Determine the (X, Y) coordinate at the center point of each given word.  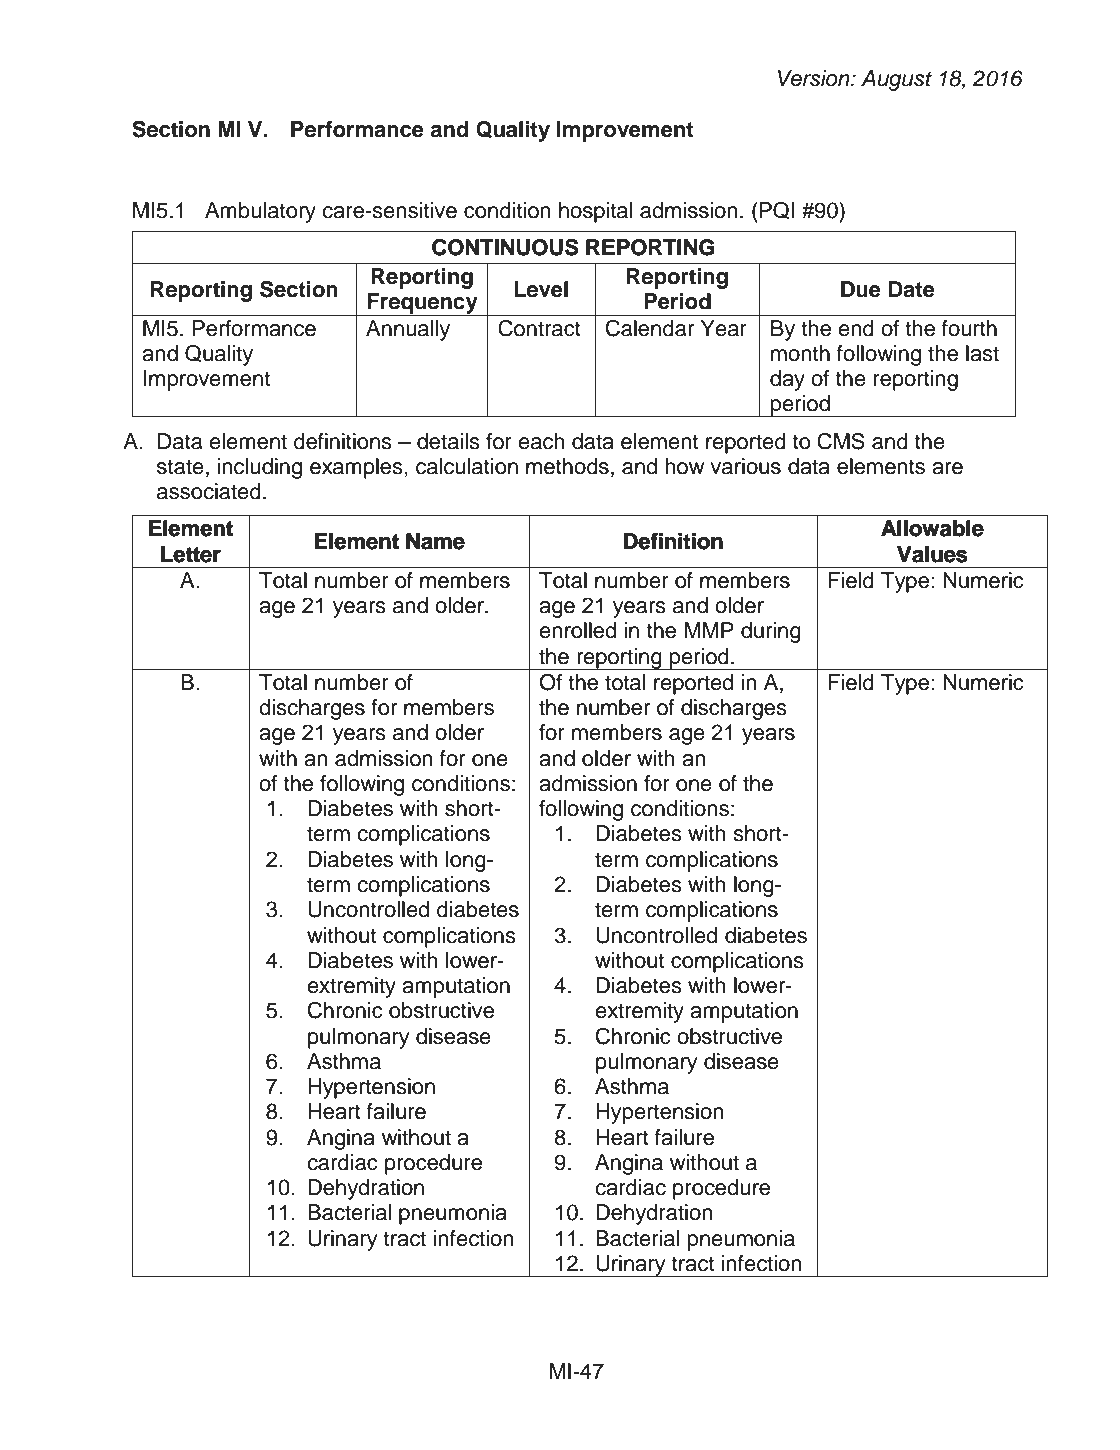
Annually (408, 330)
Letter (191, 554)
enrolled (577, 630)
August (896, 80)
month (800, 353)
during (771, 632)
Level (541, 289)
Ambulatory (260, 212)
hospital (596, 212)
